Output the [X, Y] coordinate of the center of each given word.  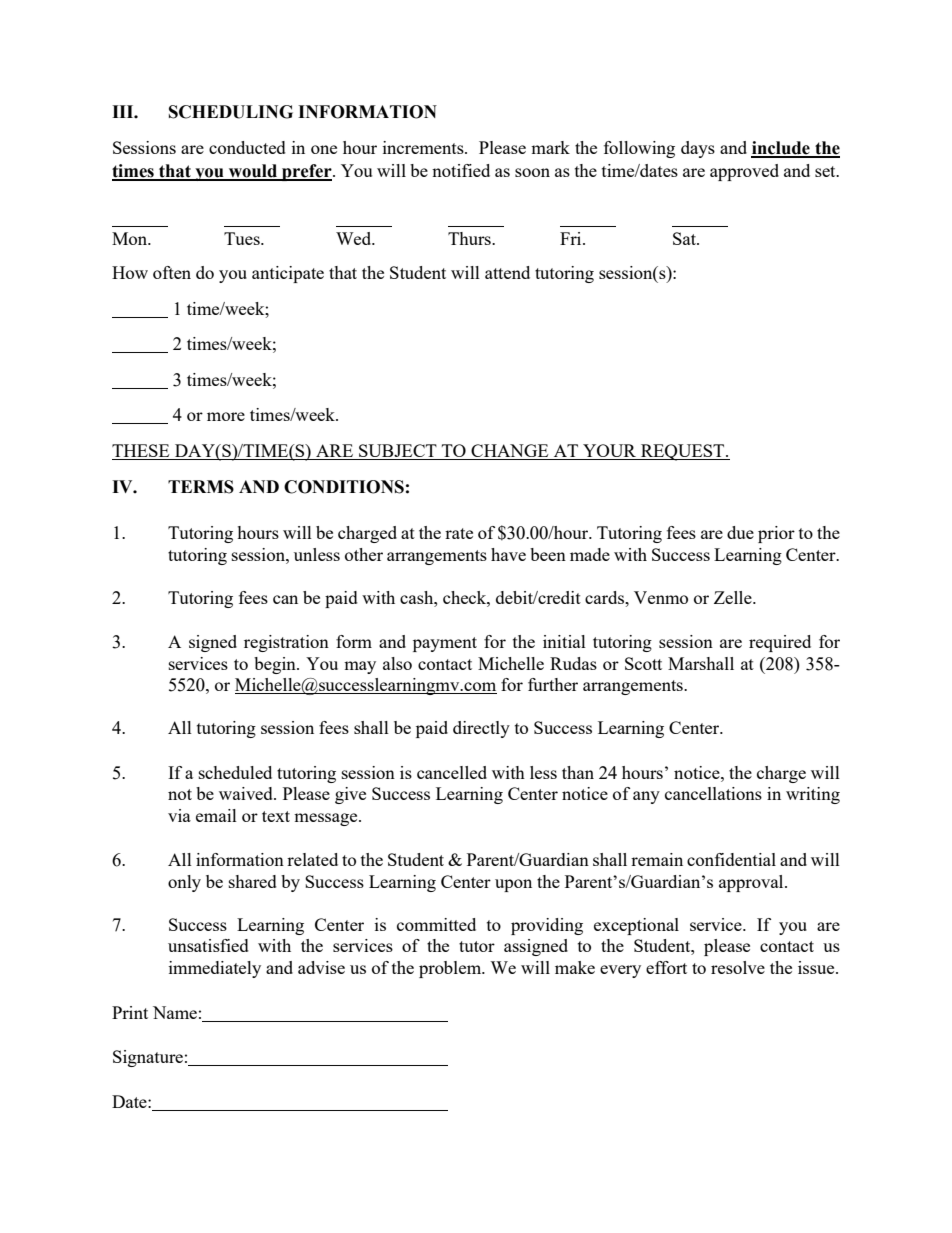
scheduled [235, 772]
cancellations [713, 793]
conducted [247, 147]
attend [507, 272]
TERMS [201, 487]
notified [461, 170]
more [226, 416]
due [740, 532]
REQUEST [683, 452]
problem [451, 969]
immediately [215, 969]
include [781, 149]
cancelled [452, 772]
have [508, 554]
